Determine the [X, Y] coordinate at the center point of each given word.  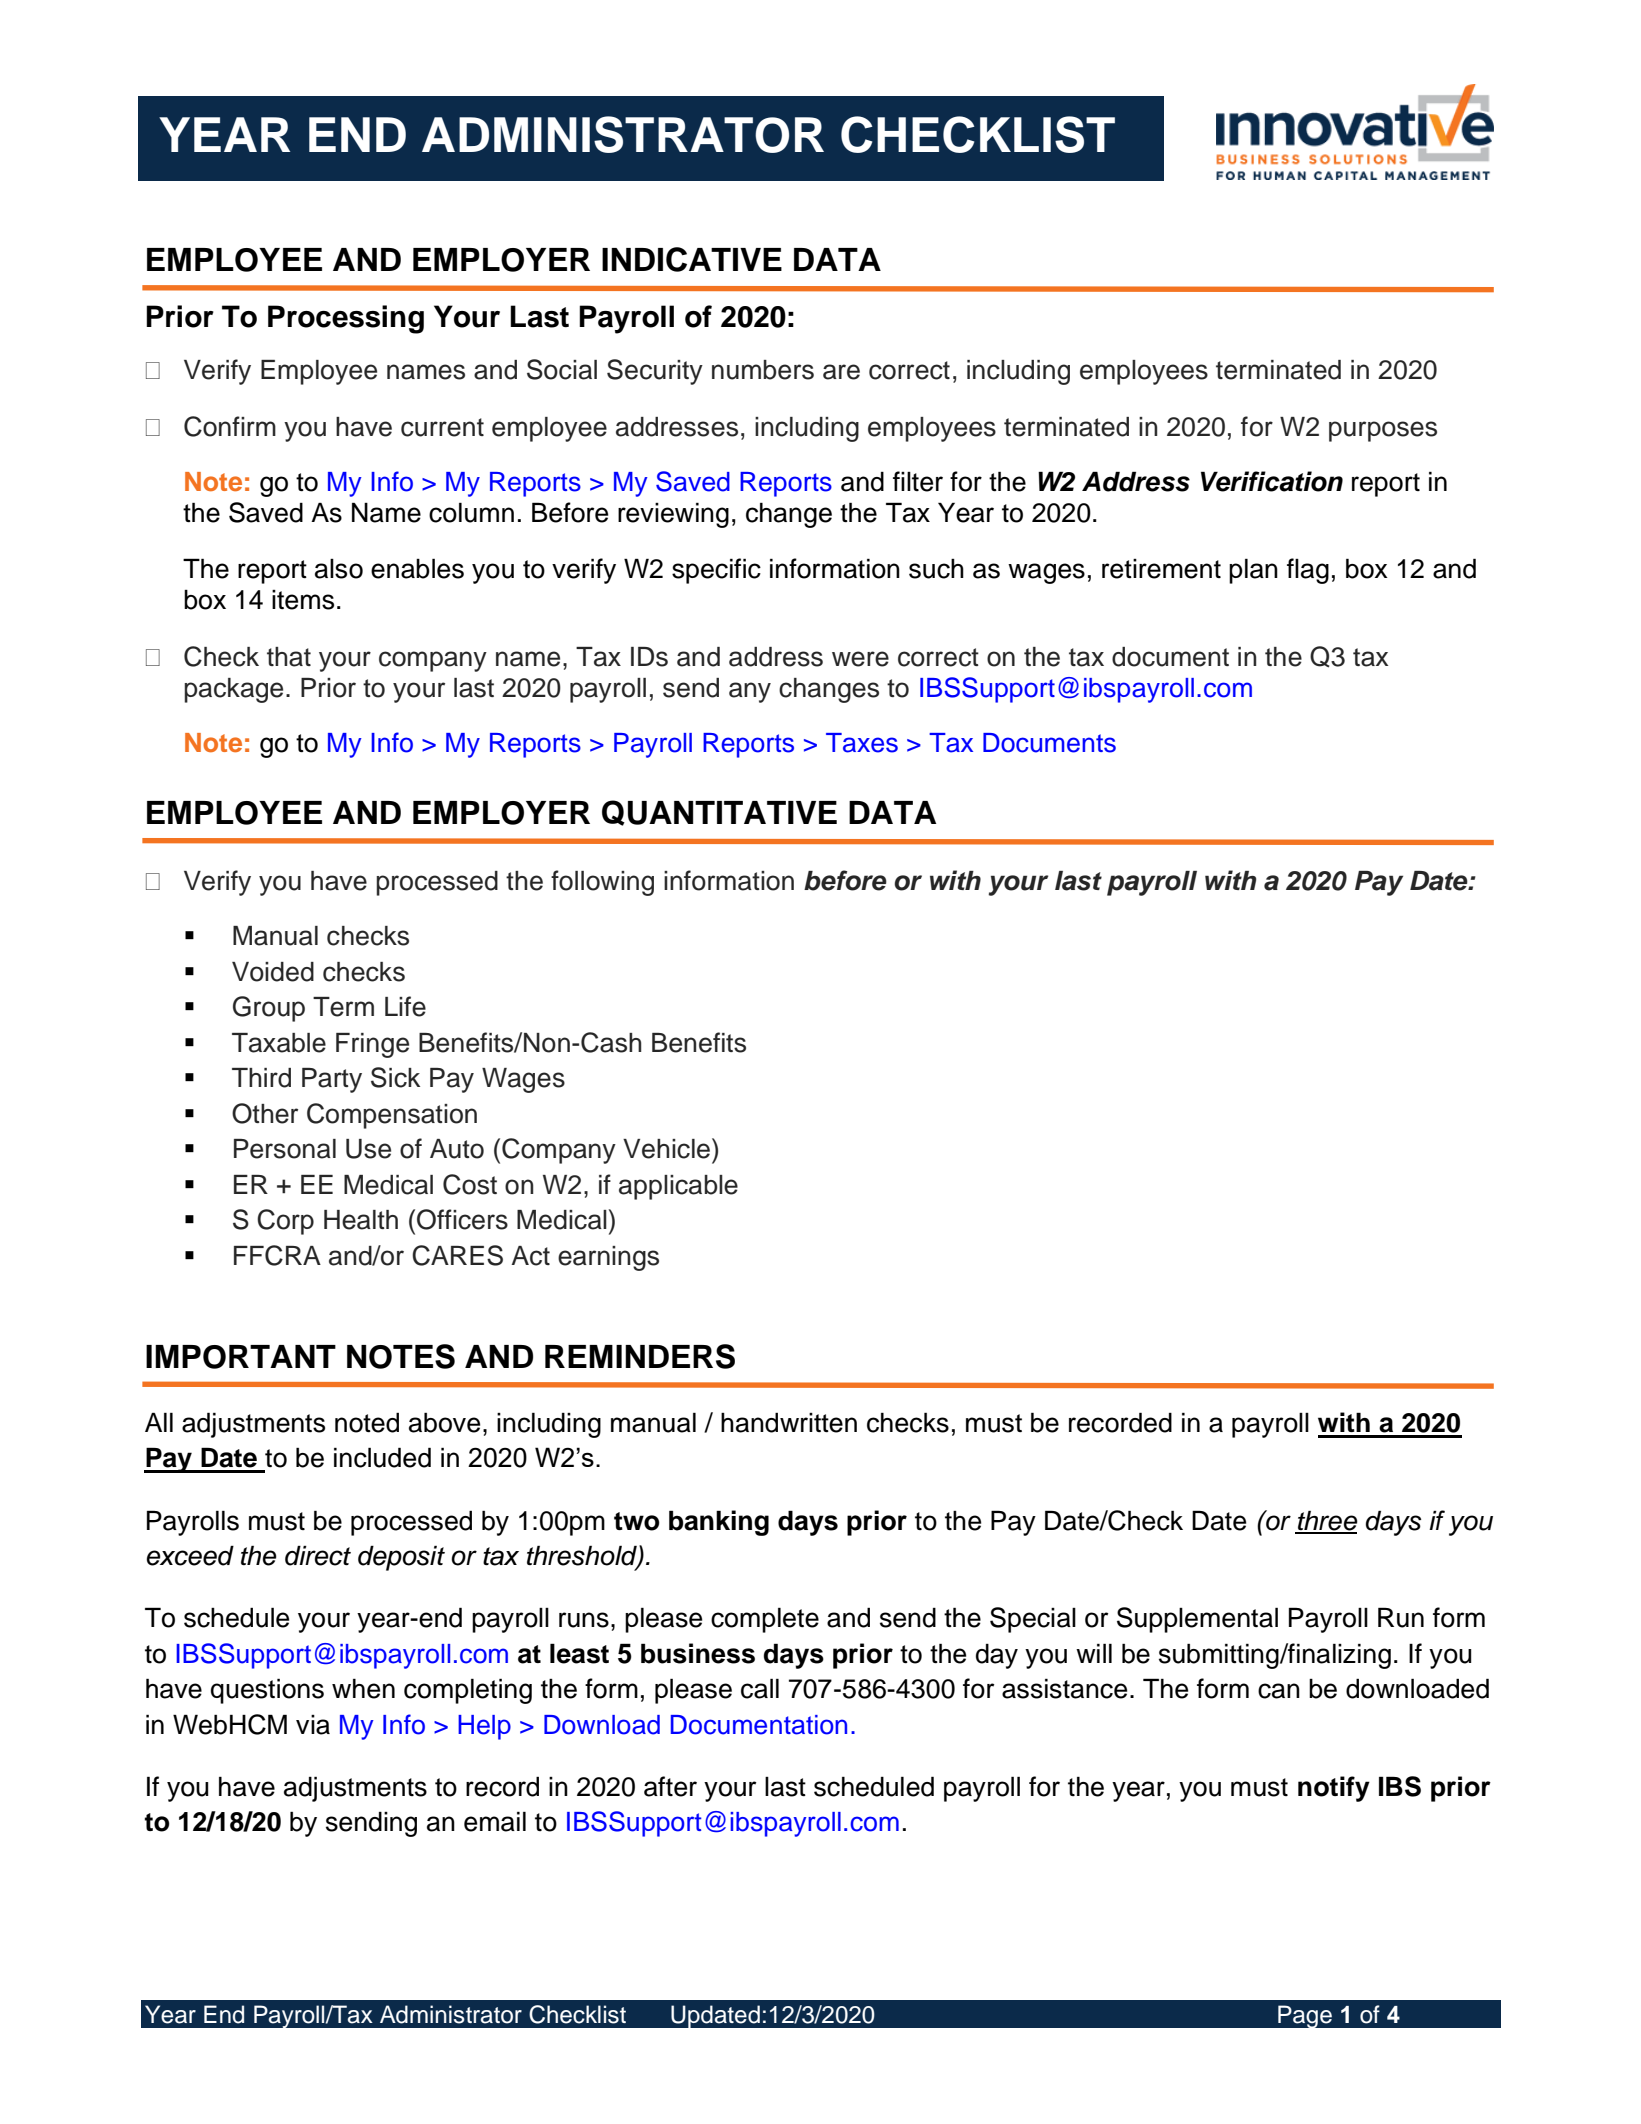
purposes [1383, 431]
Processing [346, 319]
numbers [763, 370]
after [670, 1786]
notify [1334, 1789]
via [313, 1725]
